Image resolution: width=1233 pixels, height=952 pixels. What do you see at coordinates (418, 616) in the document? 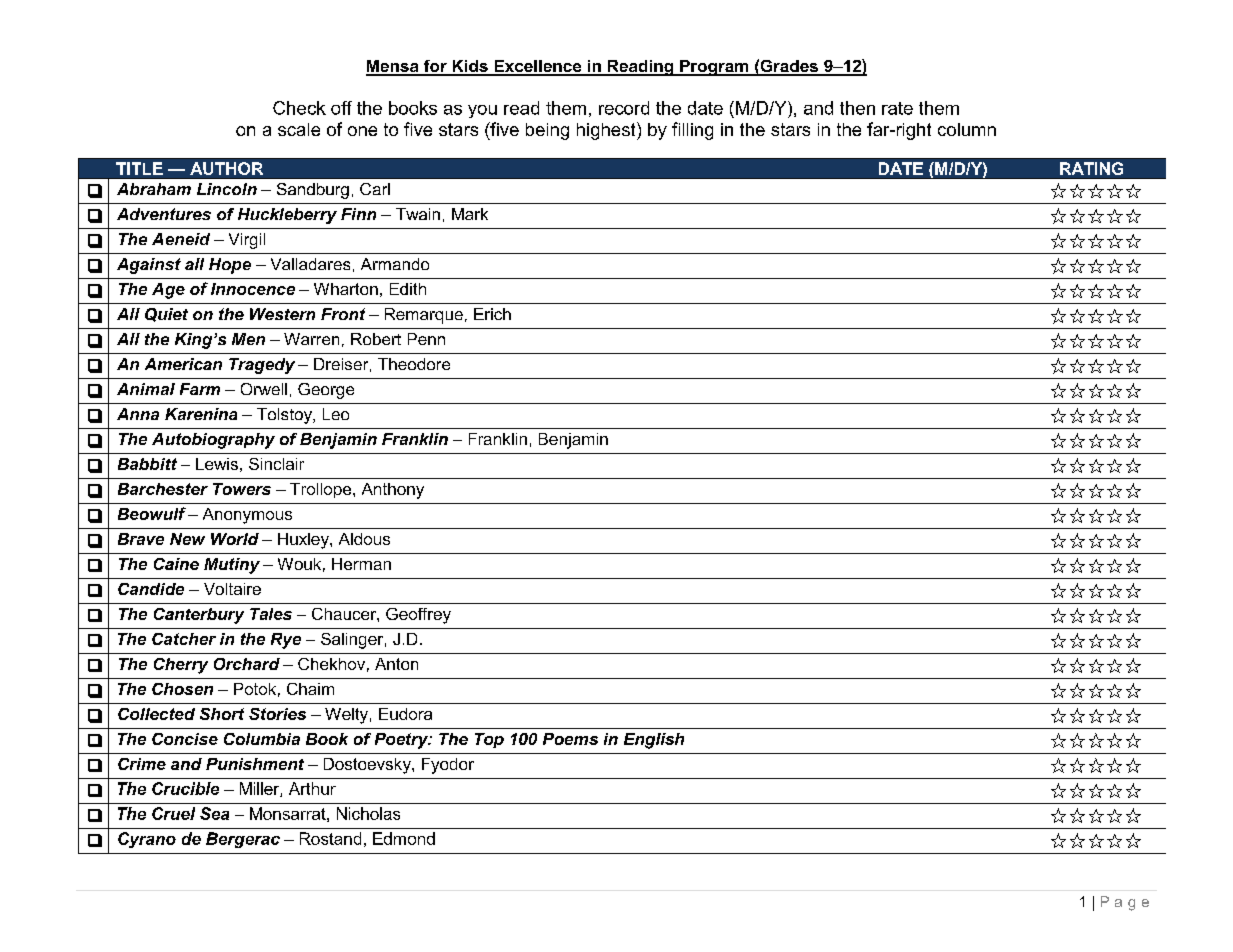
I see `Geoffrey` at bounding box center [418, 616].
